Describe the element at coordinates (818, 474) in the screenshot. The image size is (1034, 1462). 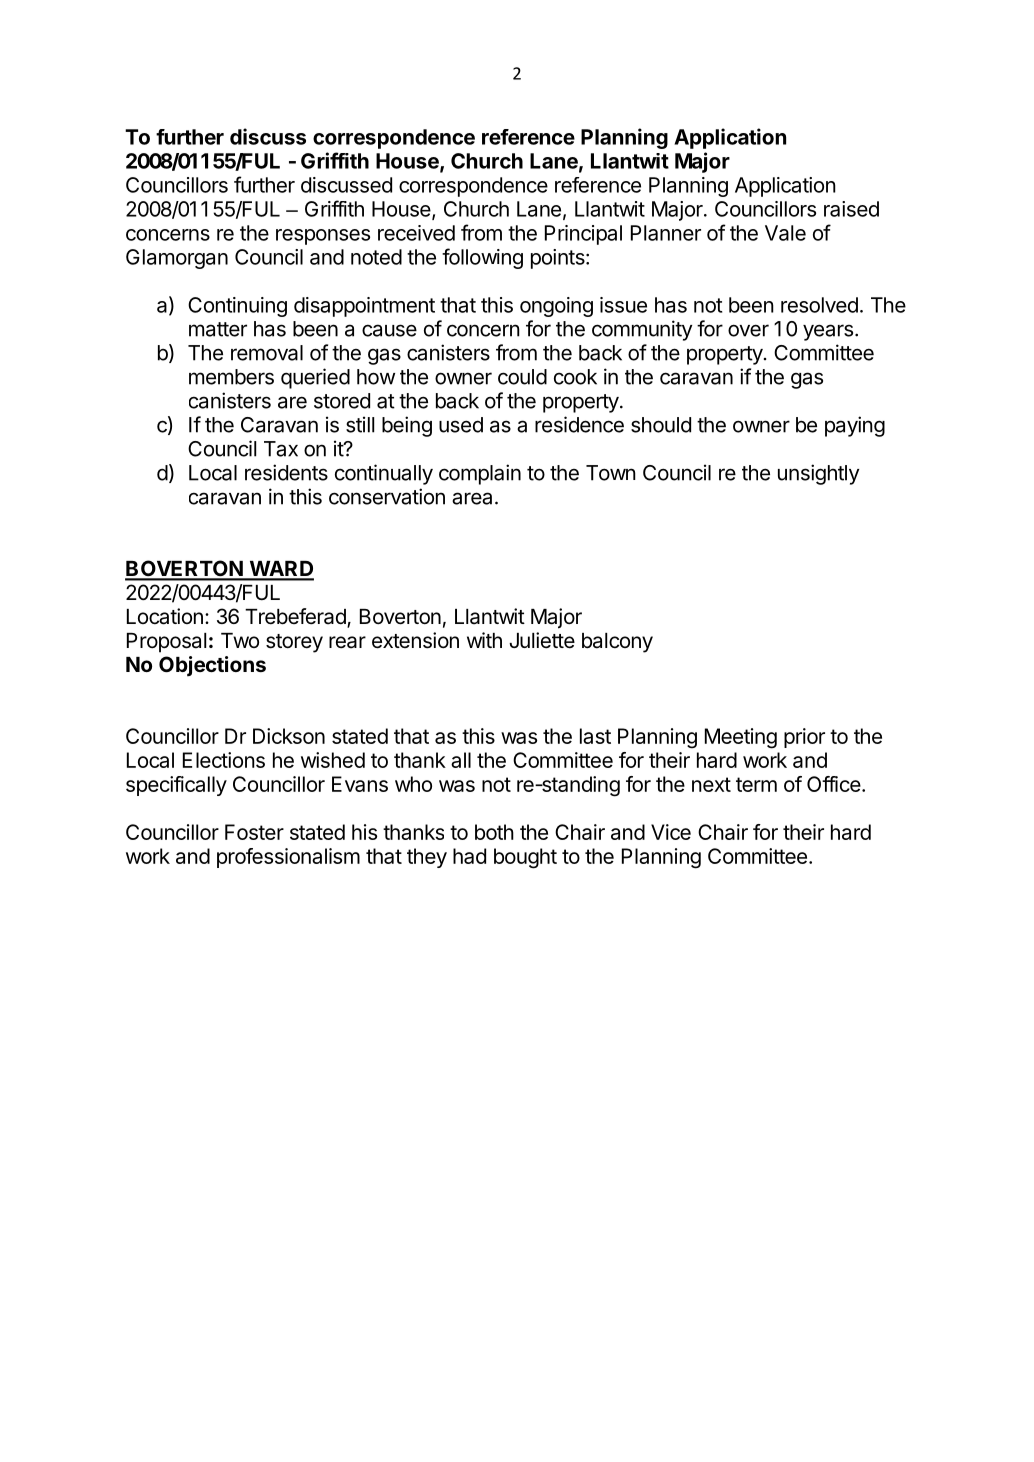
I see `unsightly` at that location.
